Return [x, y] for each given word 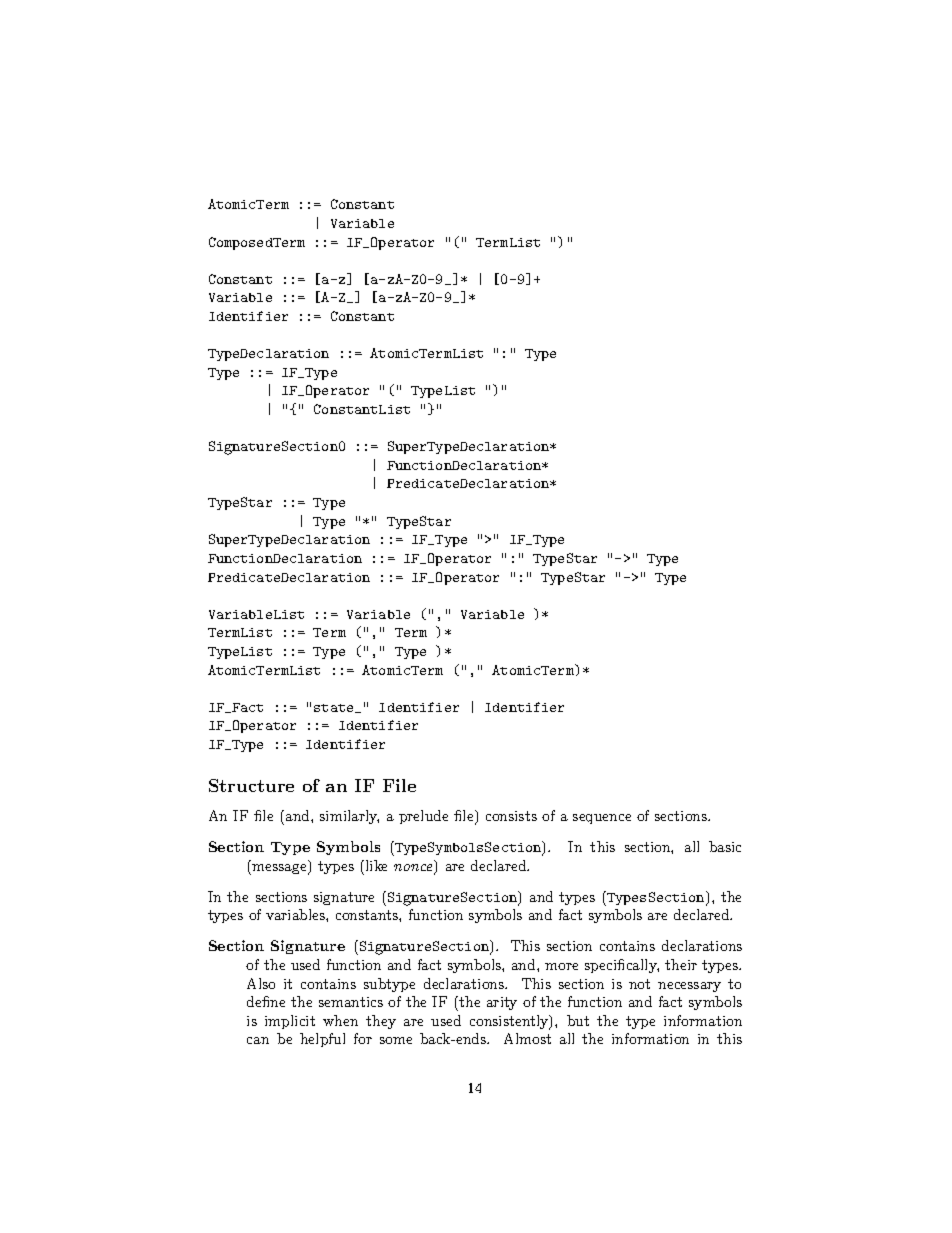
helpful [322, 1040]
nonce [414, 869]
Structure [251, 785]
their [681, 964]
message [280, 869]
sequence [602, 819]
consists [511, 816]
